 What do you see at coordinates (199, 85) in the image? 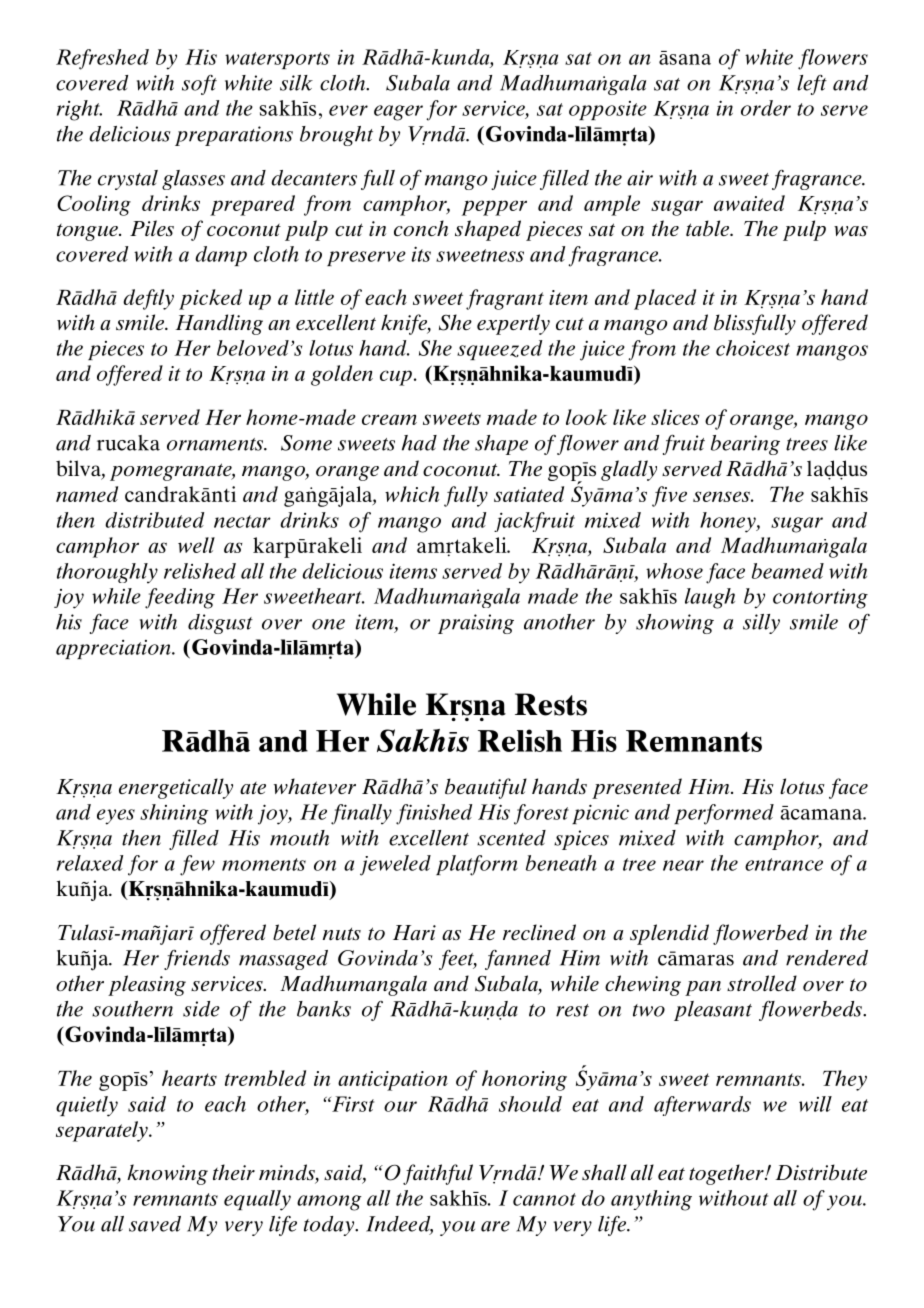
I see `soft` at bounding box center [199, 85].
